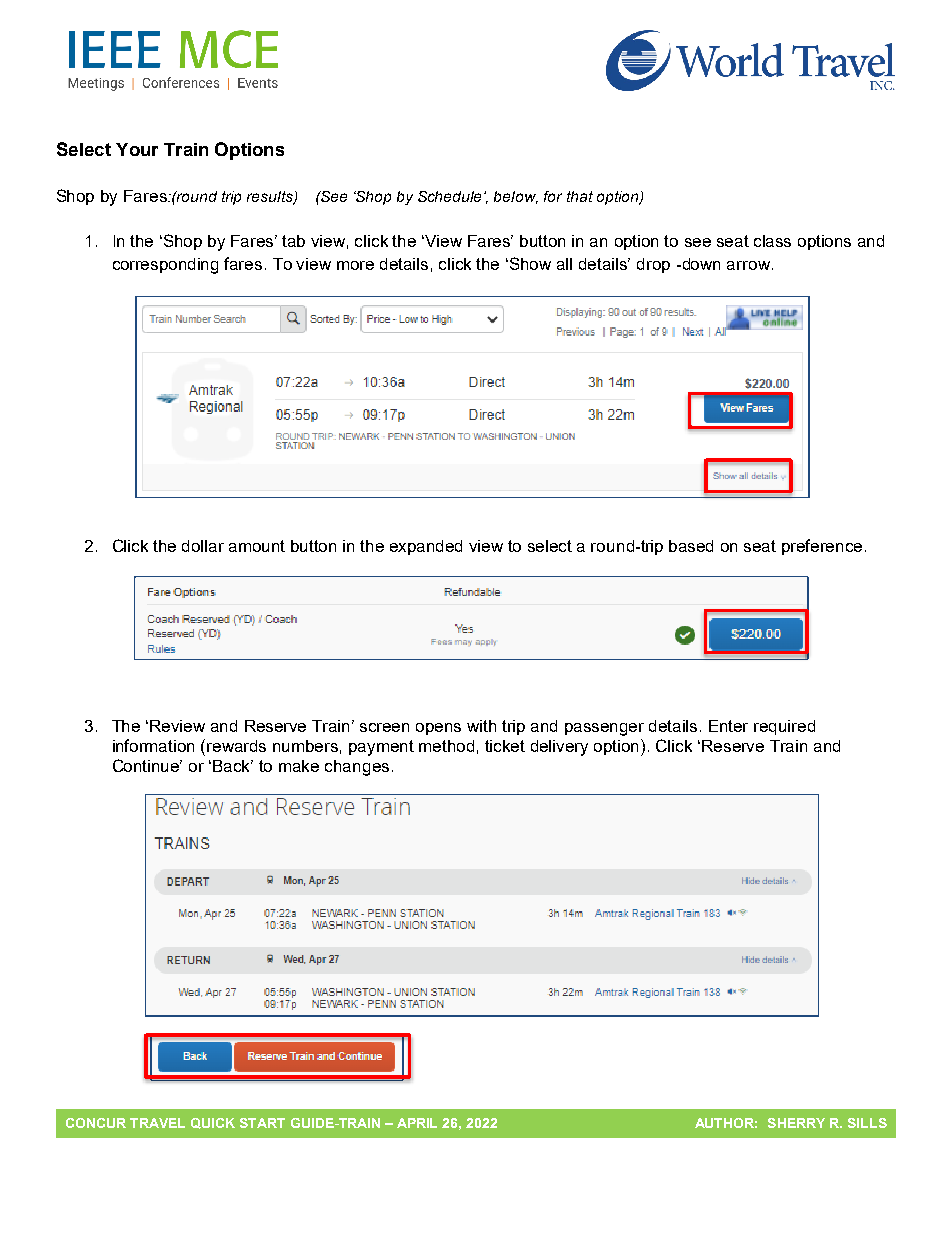 Image resolution: width=952 pixels, height=1233 pixels. What do you see at coordinates (822, 547) in the page?
I see `preference` at bounding box center [822, 547].
